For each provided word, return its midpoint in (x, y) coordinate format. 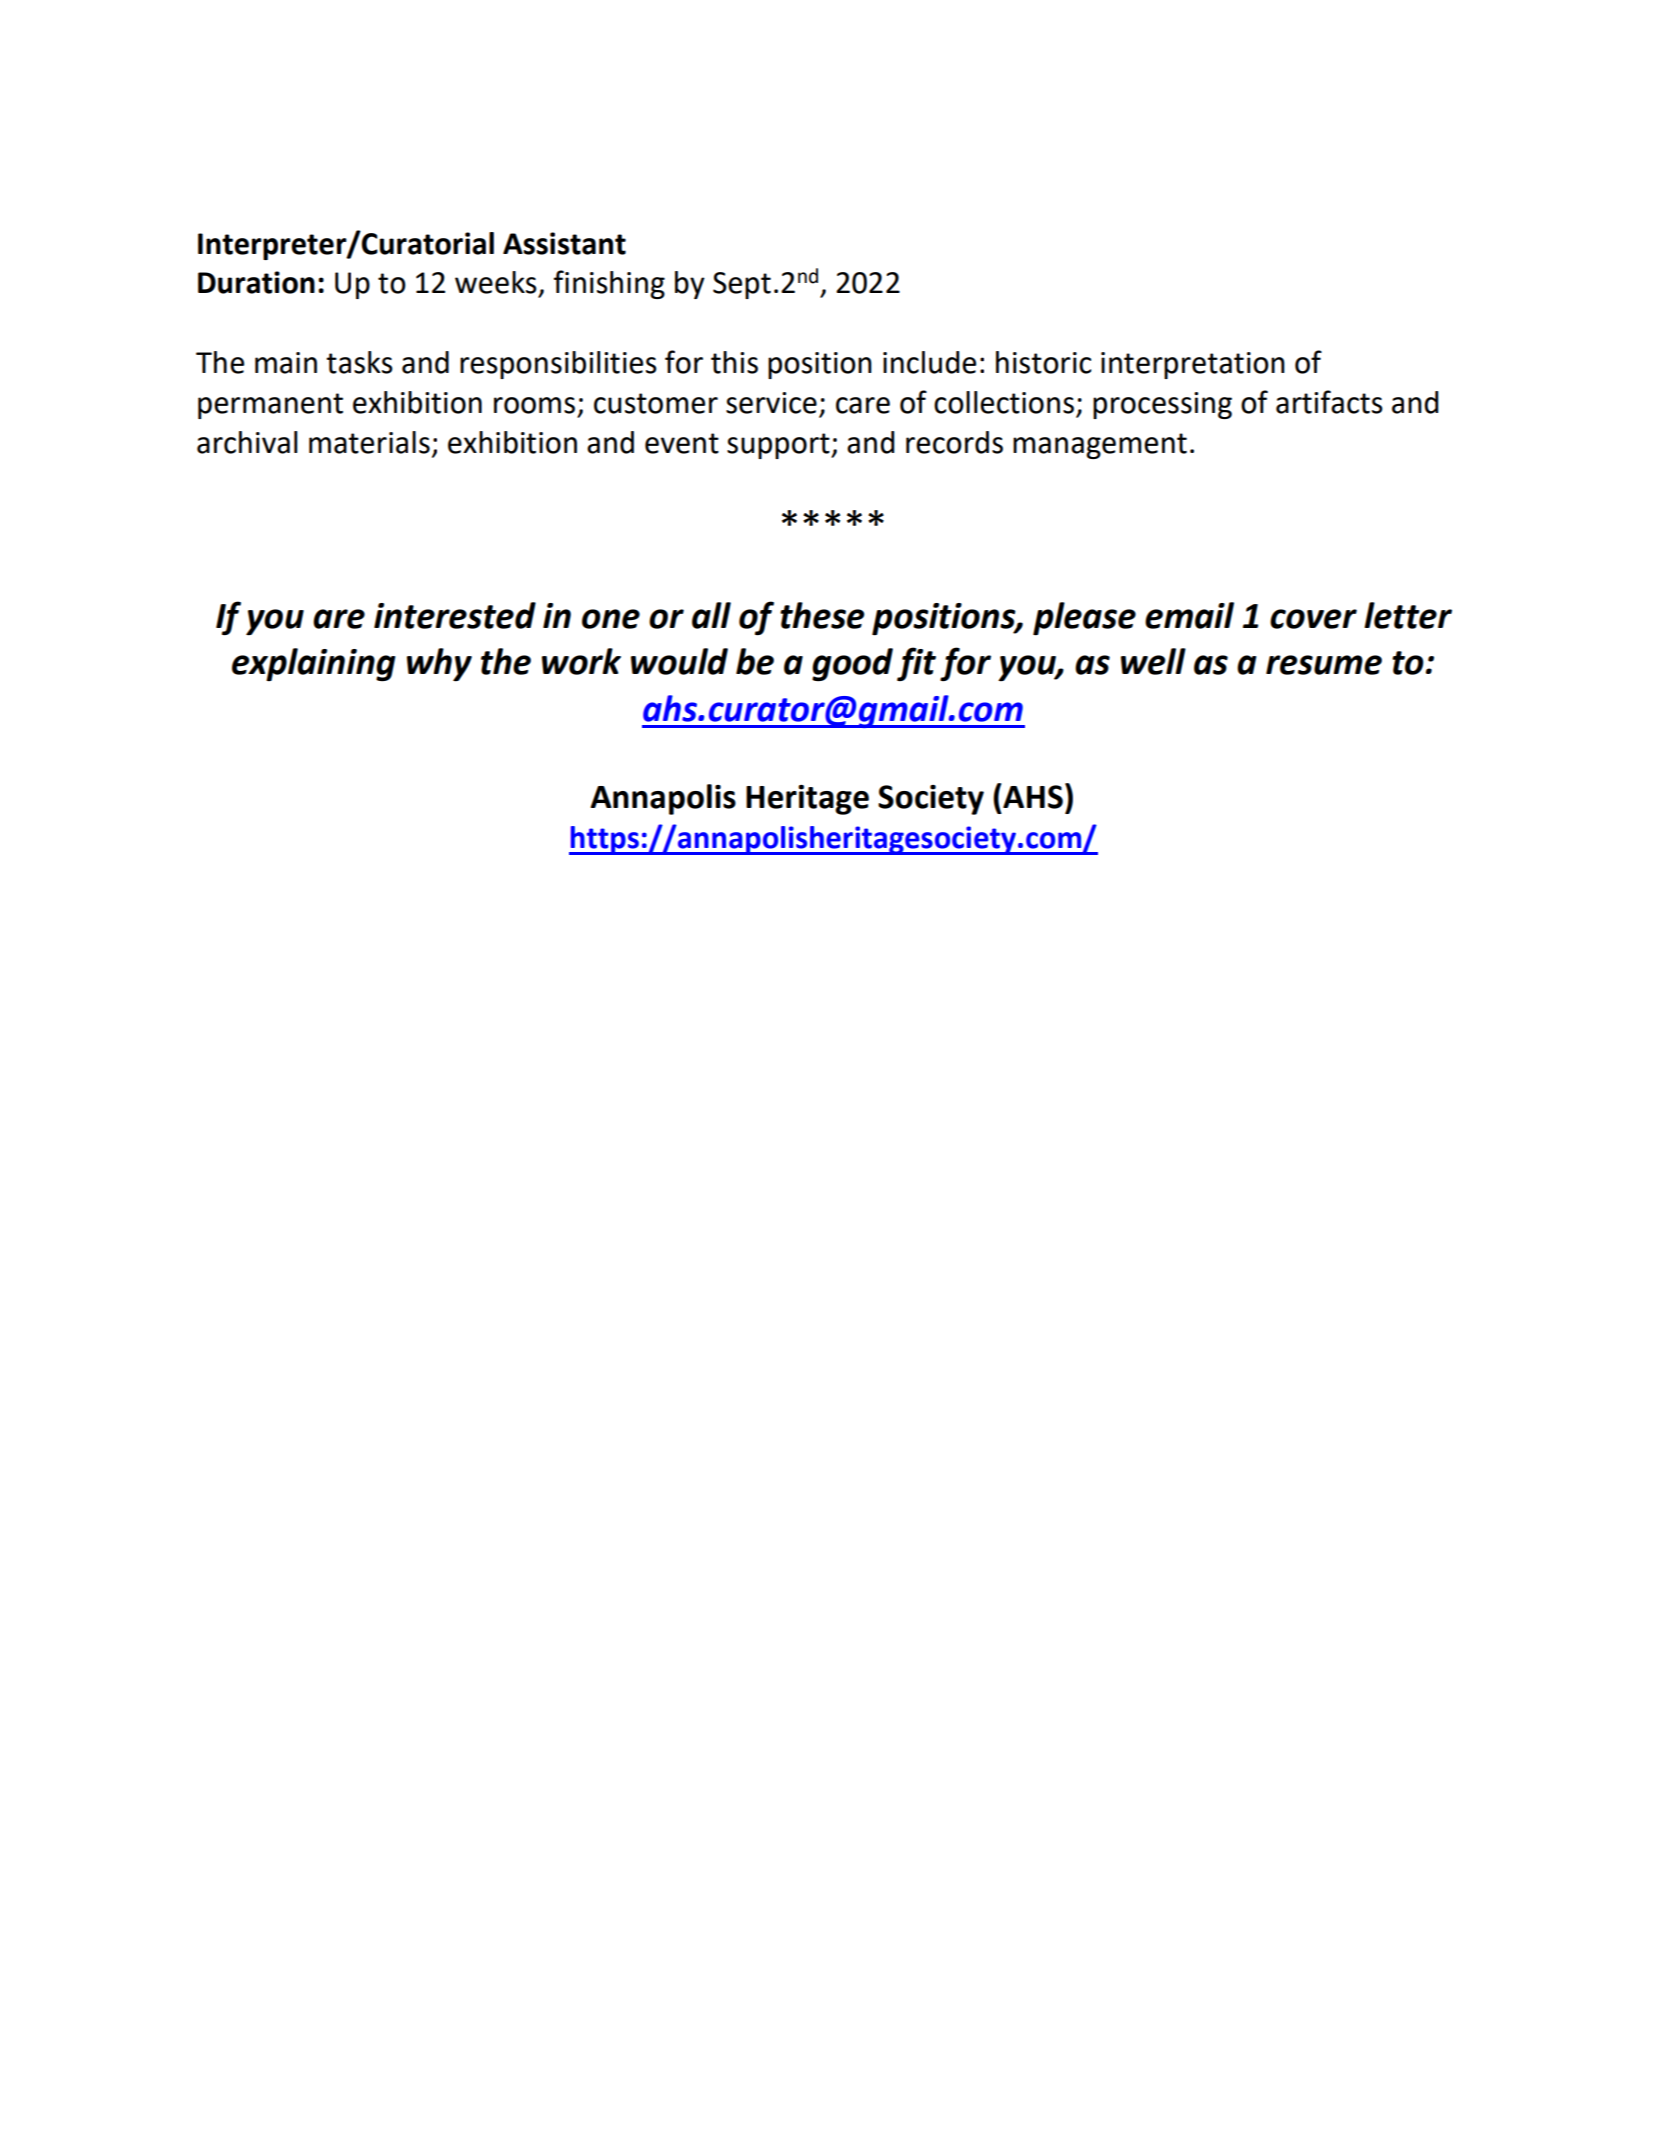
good (852, 664)
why (439, 664)
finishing (609, 284)
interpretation (1193, 365)
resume (1324, 665)
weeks (496, 282)
